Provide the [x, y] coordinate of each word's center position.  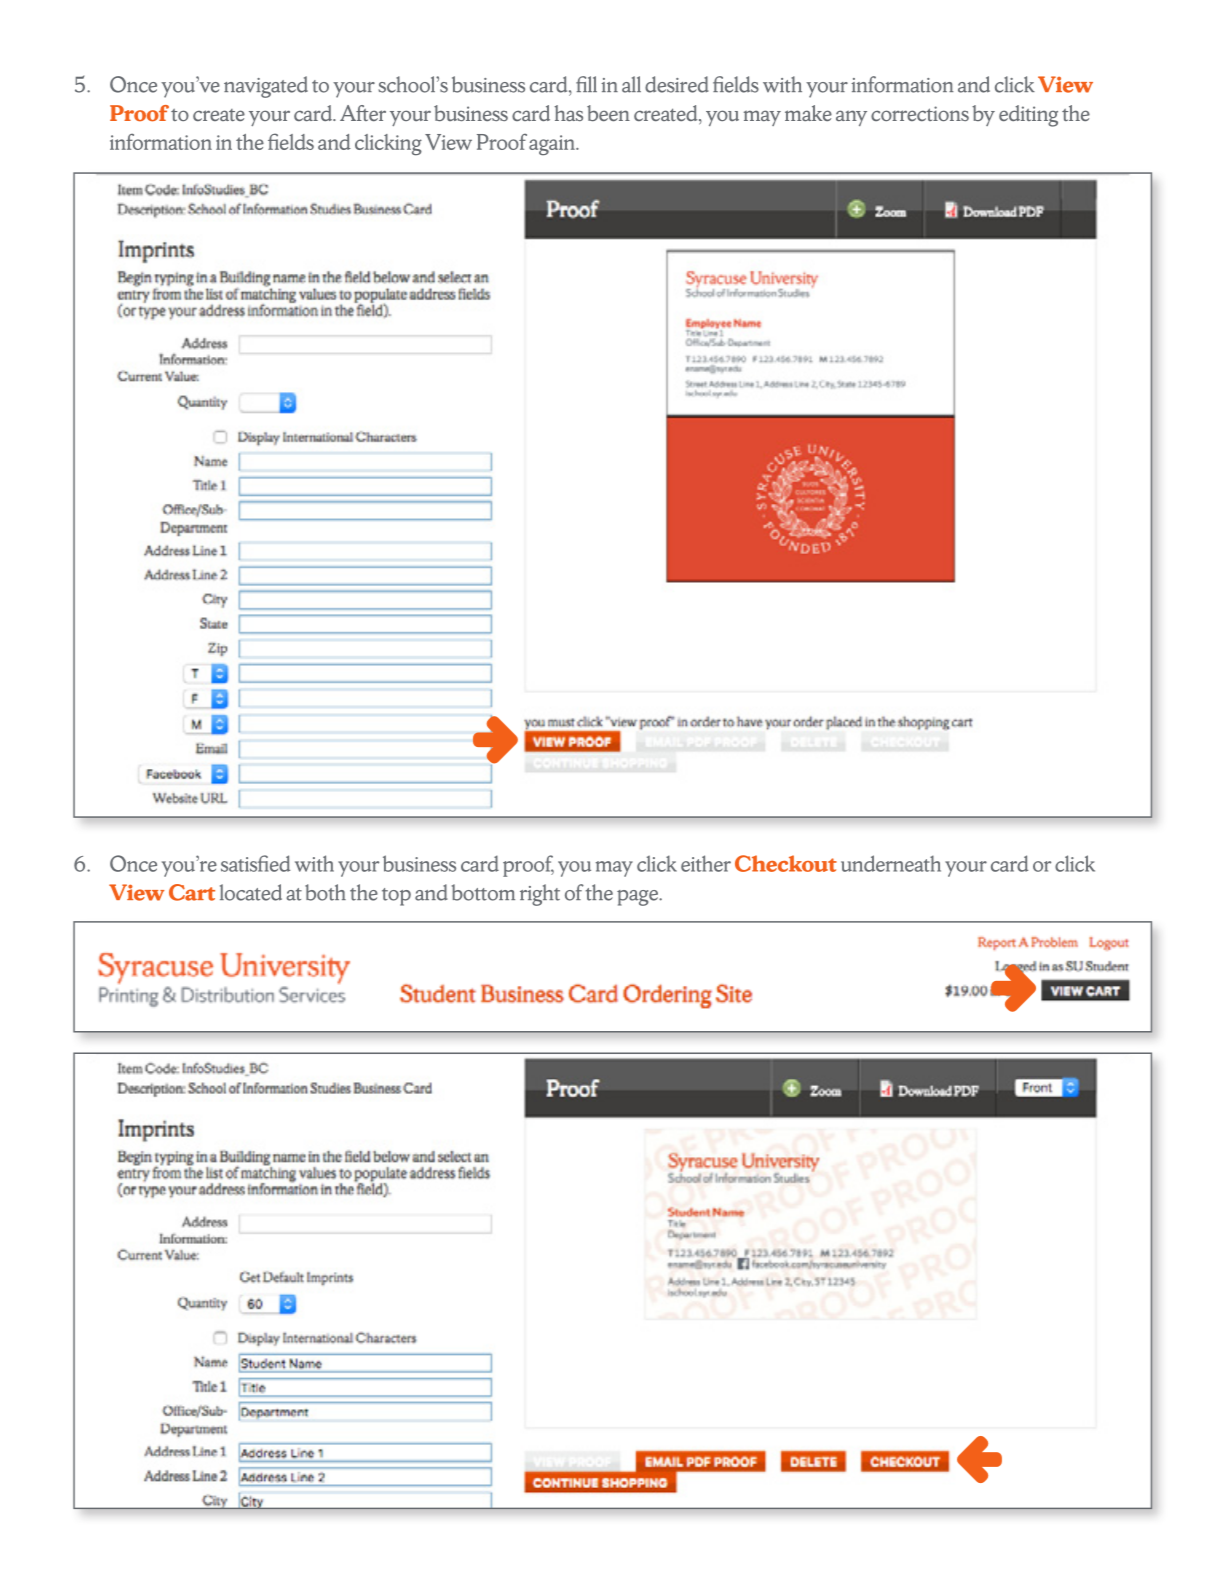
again [553, 145]
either [706, 863]
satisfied [255, 863]
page [639, 898]
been [608, 113]
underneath [891, 863]
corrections [920, 113]
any [851, 118]
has [569, 113]
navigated [266, 87]
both [325, 892]
